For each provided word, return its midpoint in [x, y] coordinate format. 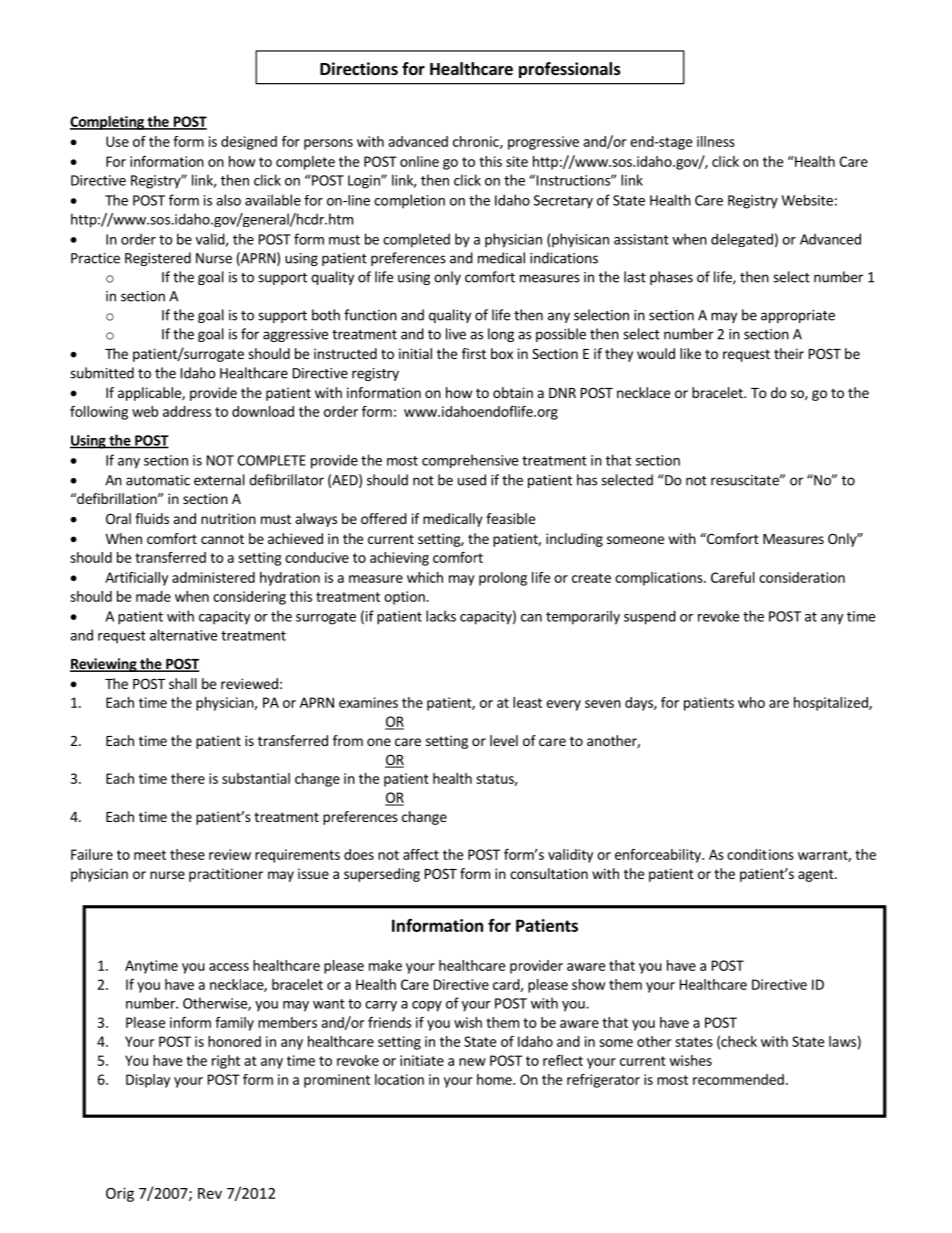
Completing [108, 123]
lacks [441, 616]
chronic [477, 142]
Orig [120, 1194]
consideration [802, 577]
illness [716, 141]
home [495, 1079]
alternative [183, 635]
